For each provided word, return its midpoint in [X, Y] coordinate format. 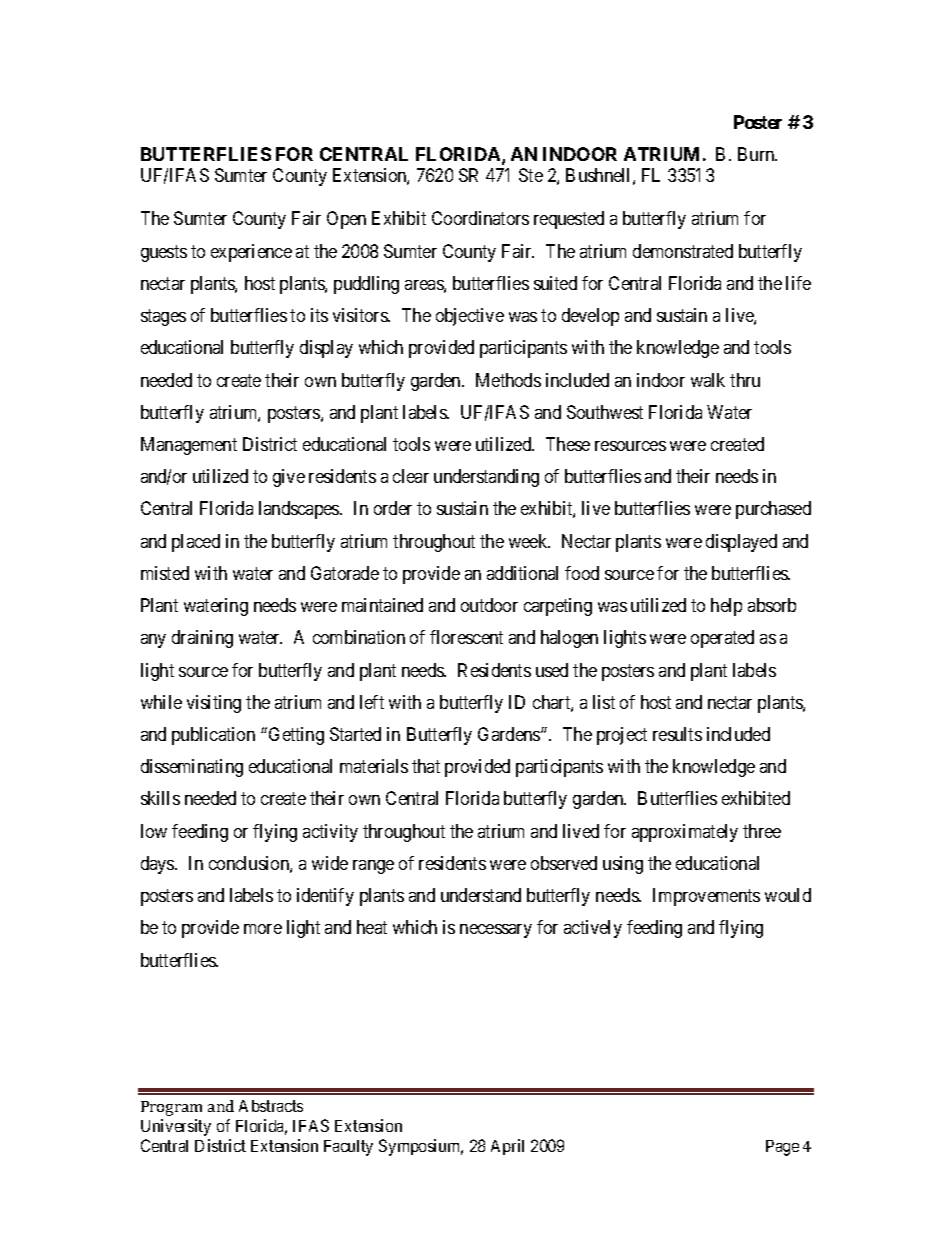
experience [251, 253]
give [289, 478]
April [507, 1147]
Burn [757, 154]
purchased [773, 510]
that [426, 766]
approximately [685, 833]
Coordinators [480, 218]
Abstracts [271, 1106]
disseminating [192, 768]
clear [411, 476]
